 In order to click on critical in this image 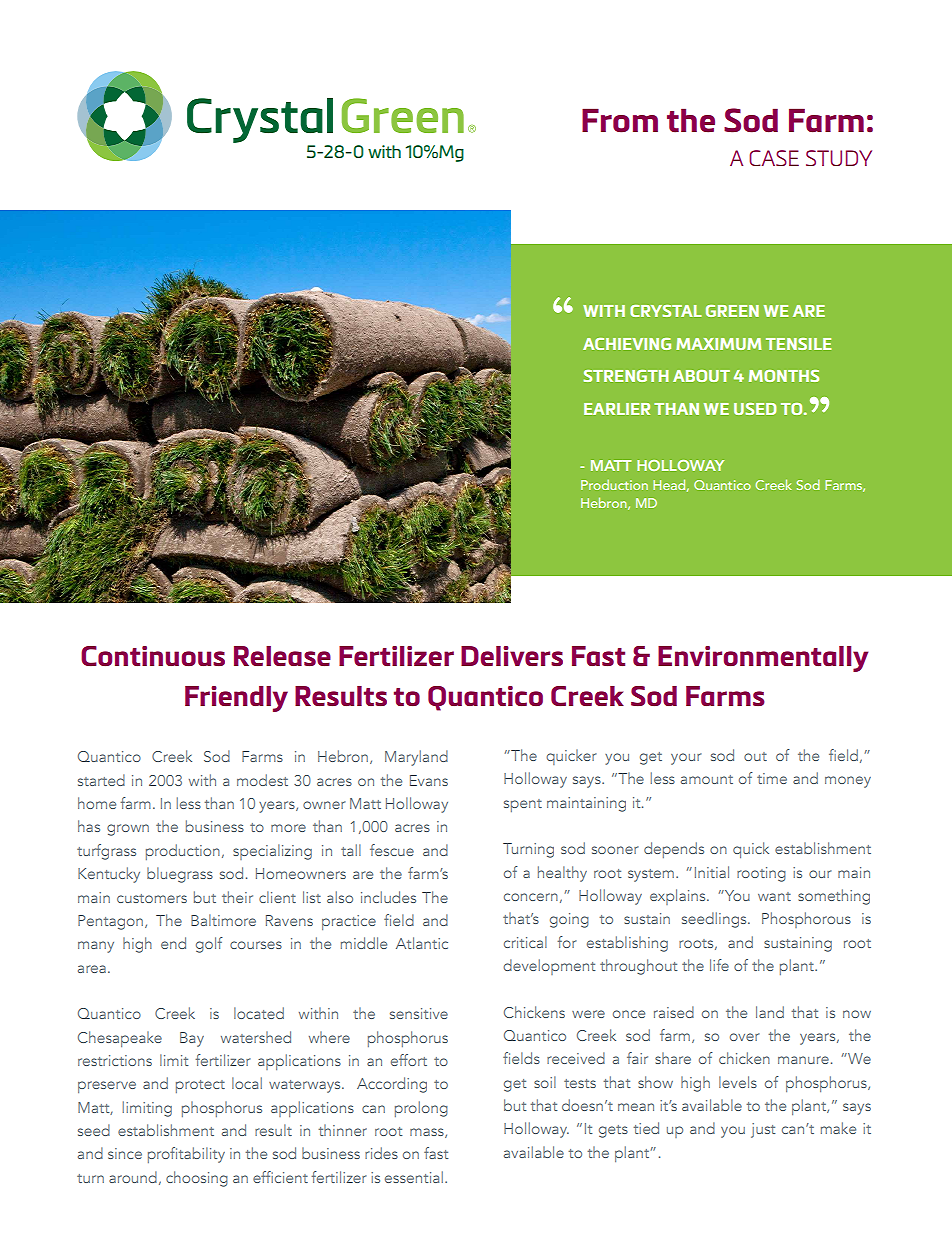, I will do `click(525, 942)`.
